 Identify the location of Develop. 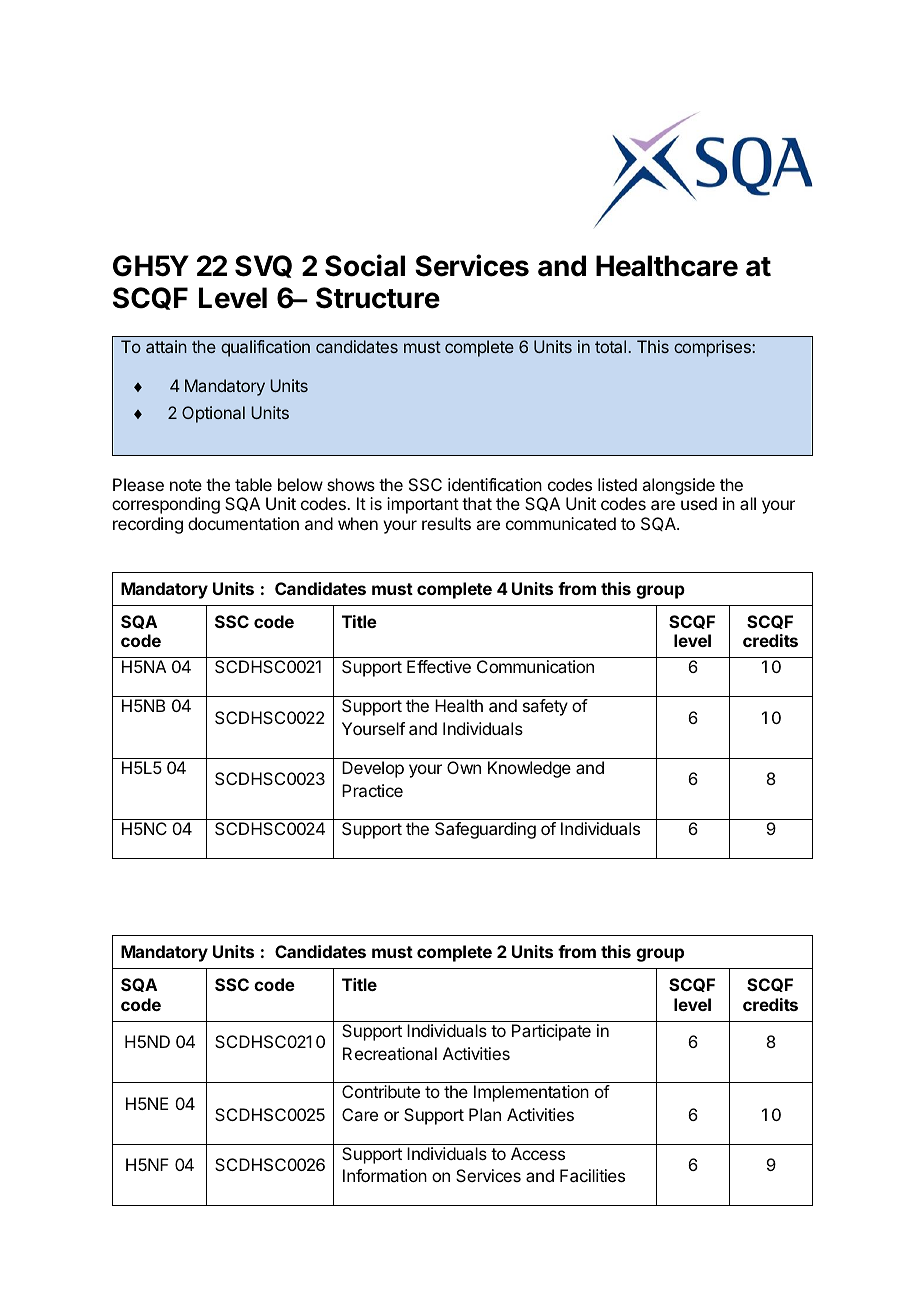
(373, 769).
